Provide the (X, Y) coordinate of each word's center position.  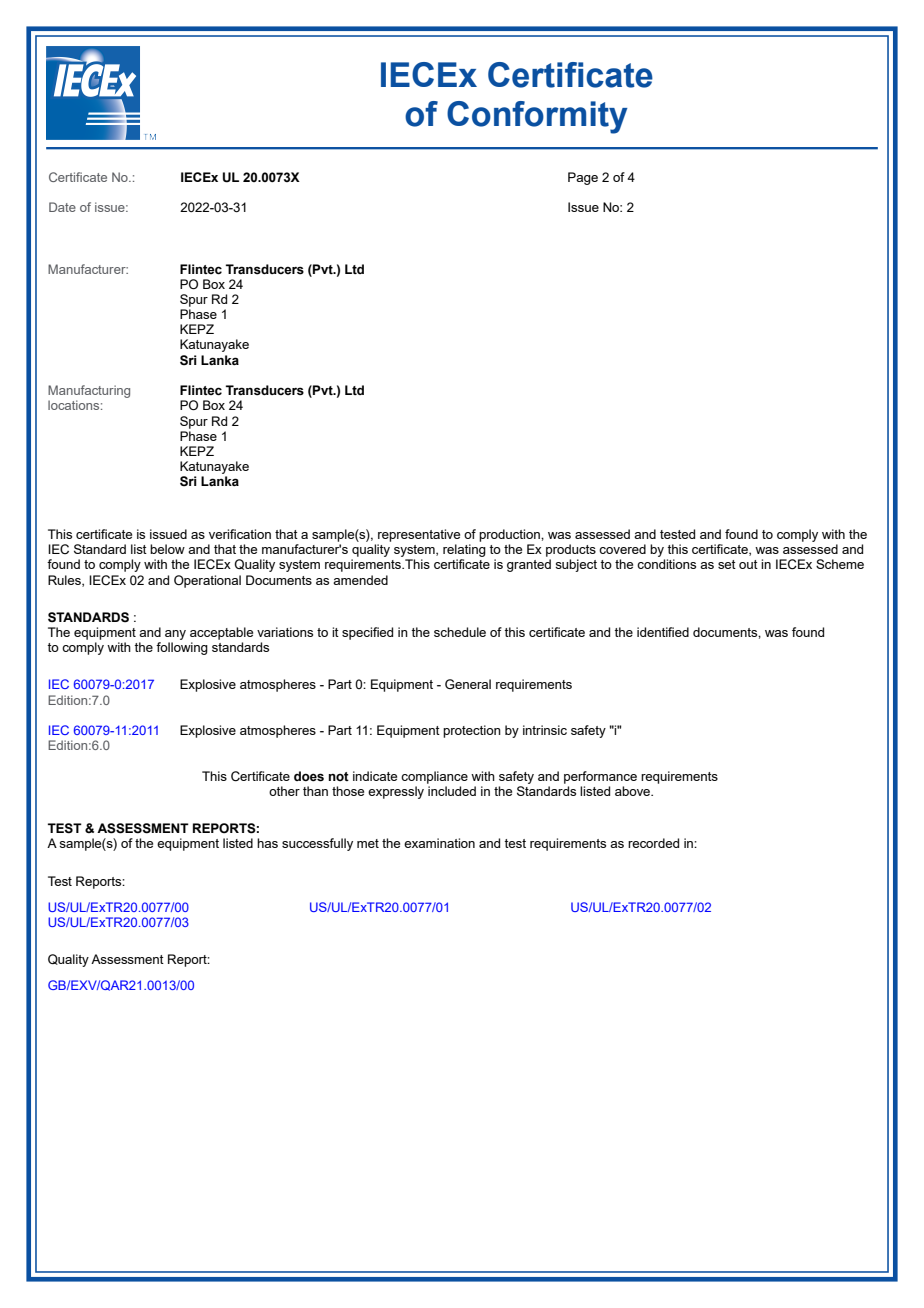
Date (62, 207)
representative (419, 535)
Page (583, 178)
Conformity (537, 117)
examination (439, 843)
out (748, 564)
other (284, 791)
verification (240, 534)
